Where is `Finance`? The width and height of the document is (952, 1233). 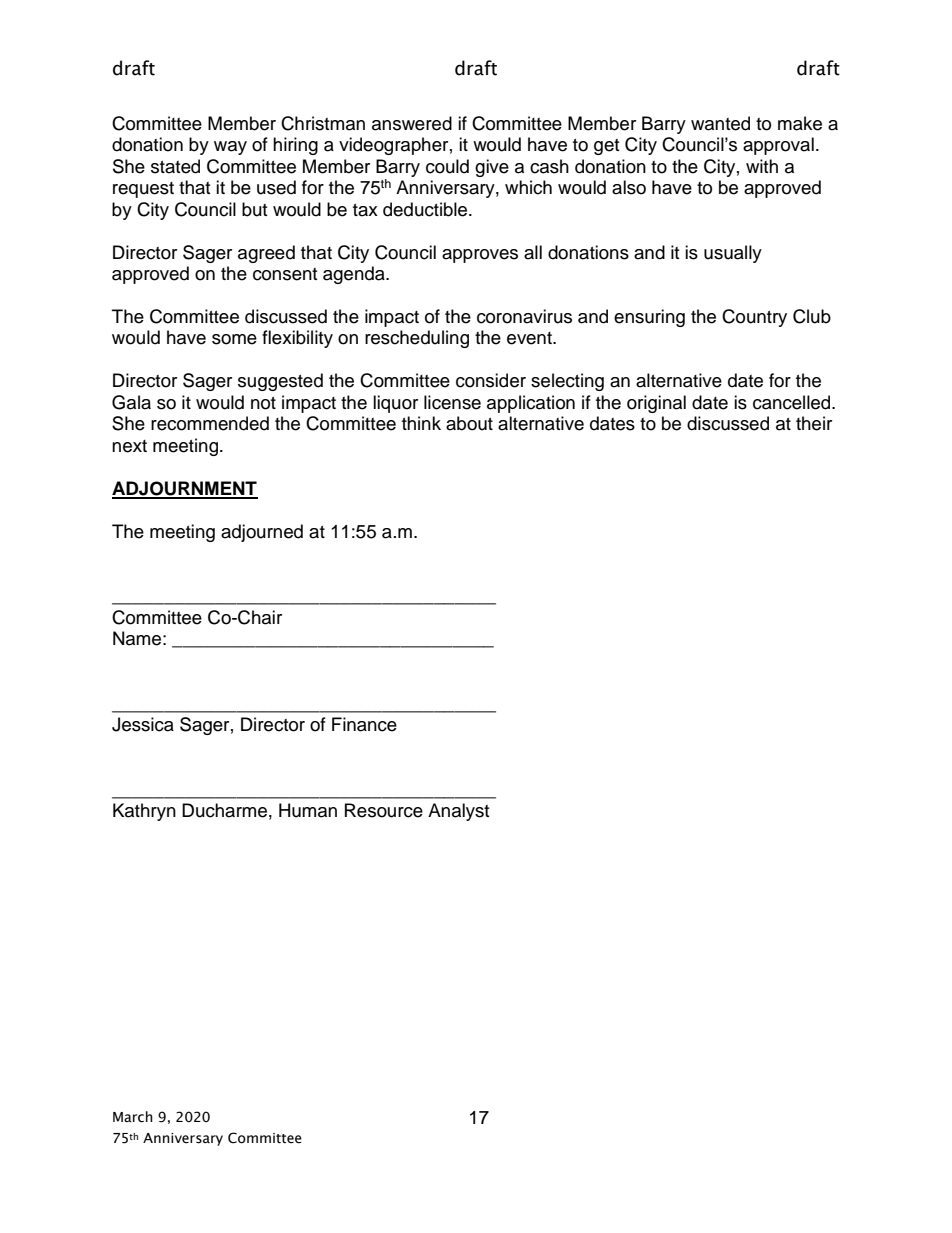
Finance is located at coordinates (364, 724).
